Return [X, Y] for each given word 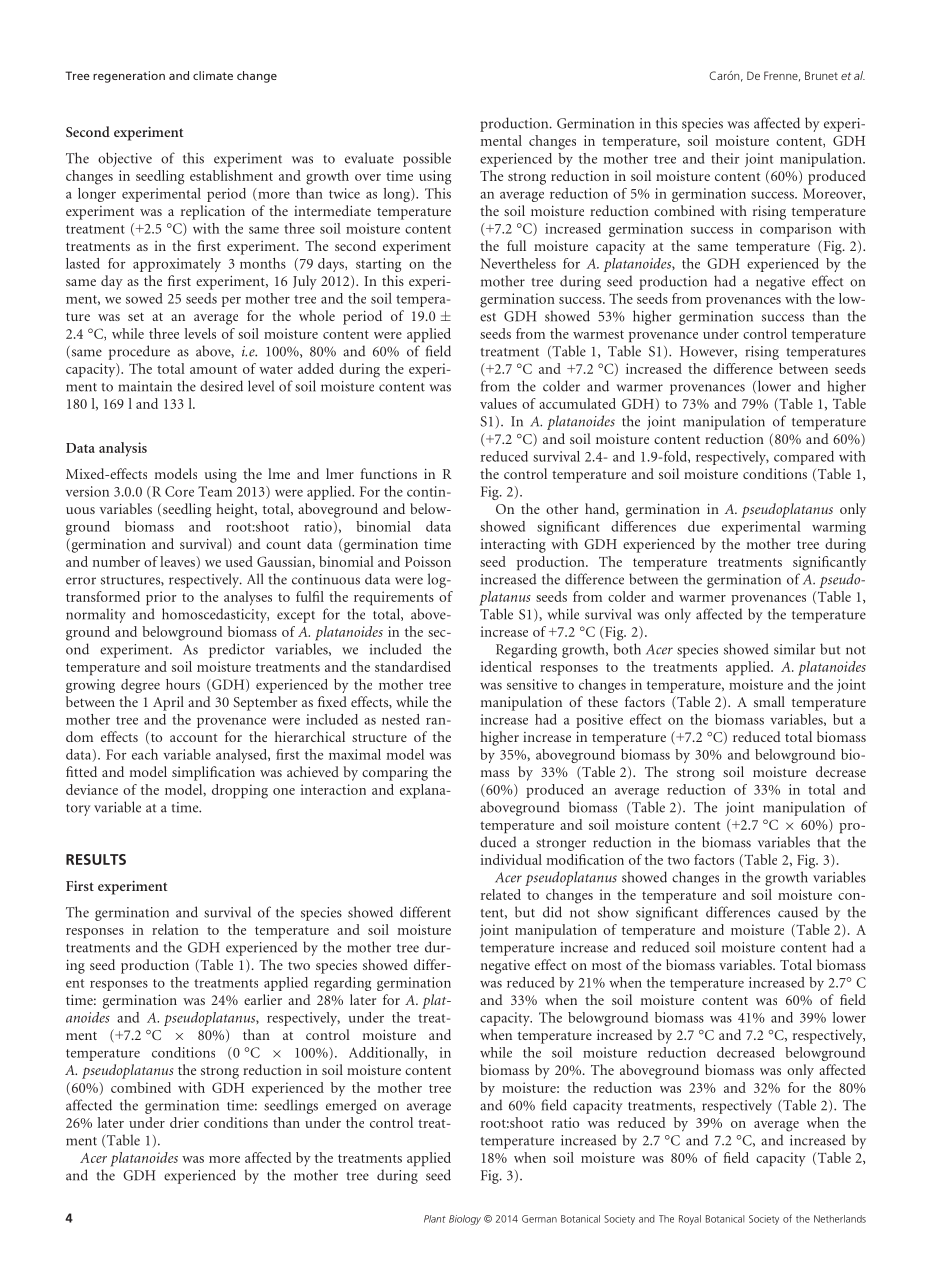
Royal [690, 1220]
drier [184, 1122]
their [725, 158]
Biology [465, 1220]
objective [125, 159]
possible [427, 159]
